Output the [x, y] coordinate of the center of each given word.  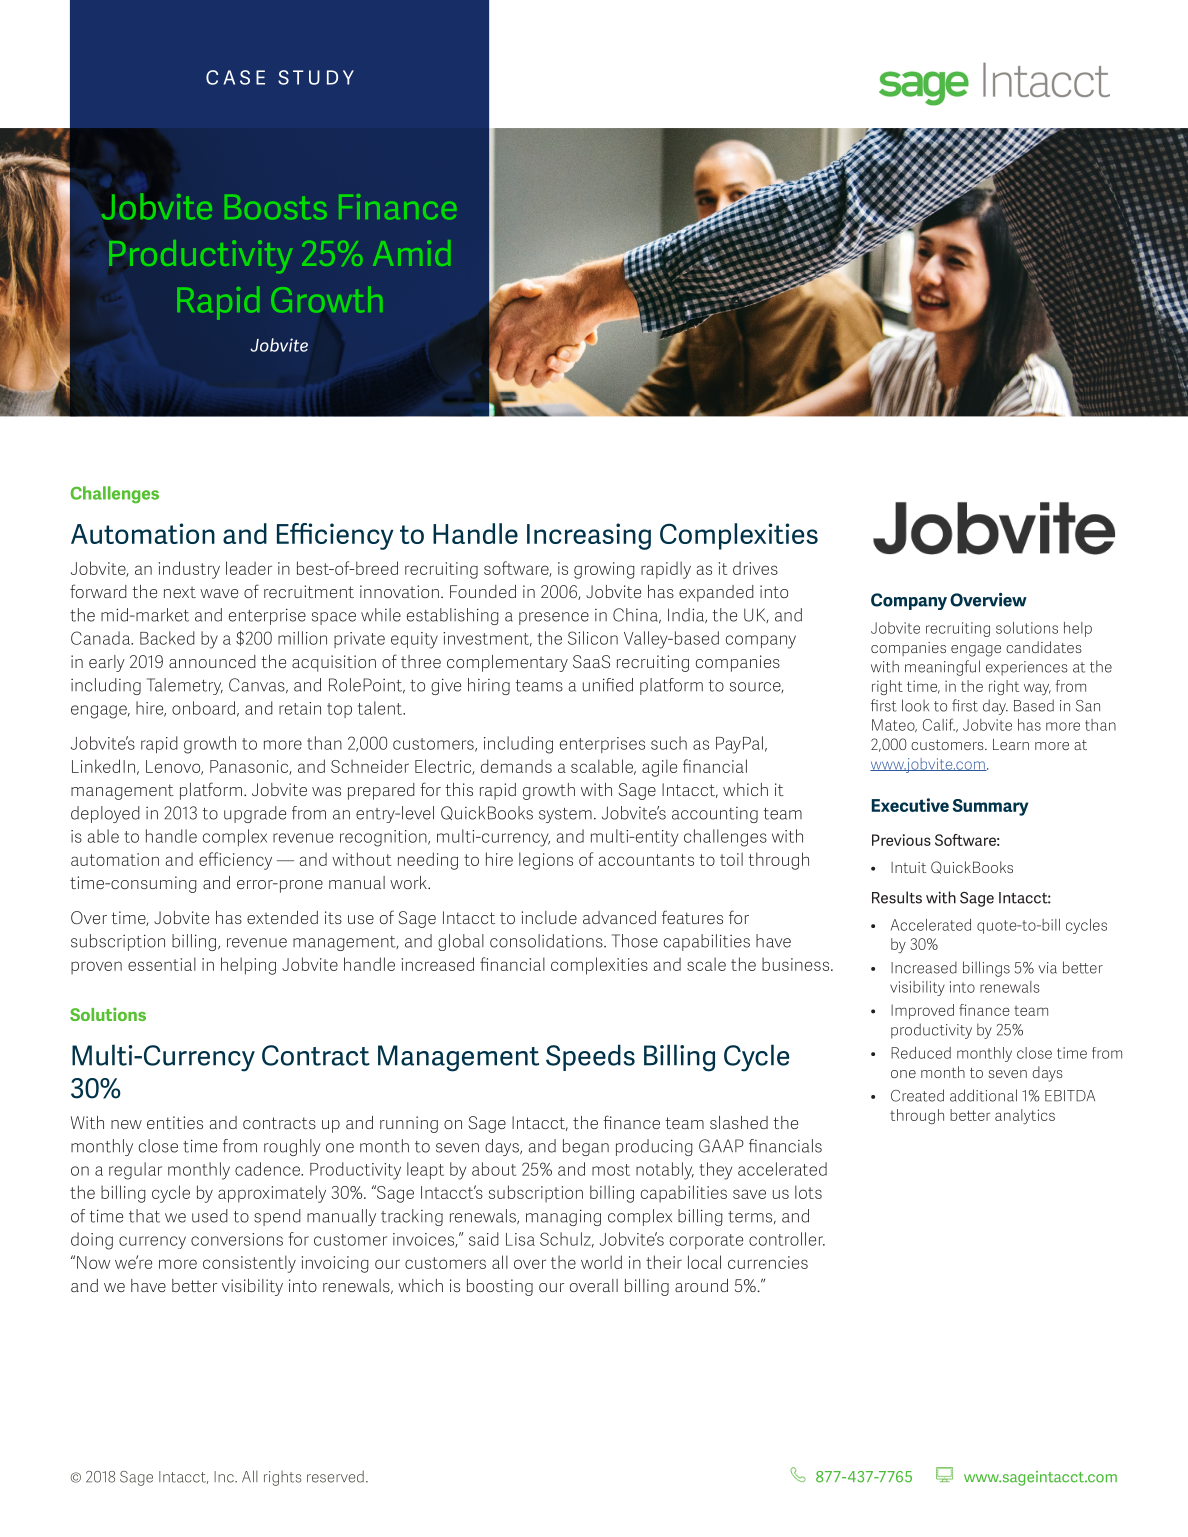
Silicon [593, 638]
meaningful [942, 668]
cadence [268, 1169]
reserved [335, 1476]
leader [249, 568]
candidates [1043, 647]
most [611, 1170]
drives [755, 568]
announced [212, 661]
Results [897, 897]
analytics [1025, 1116]
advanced [619, 917]
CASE [235, 77]
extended [282, 917]
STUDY [316, 77]
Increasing [589, 536]
